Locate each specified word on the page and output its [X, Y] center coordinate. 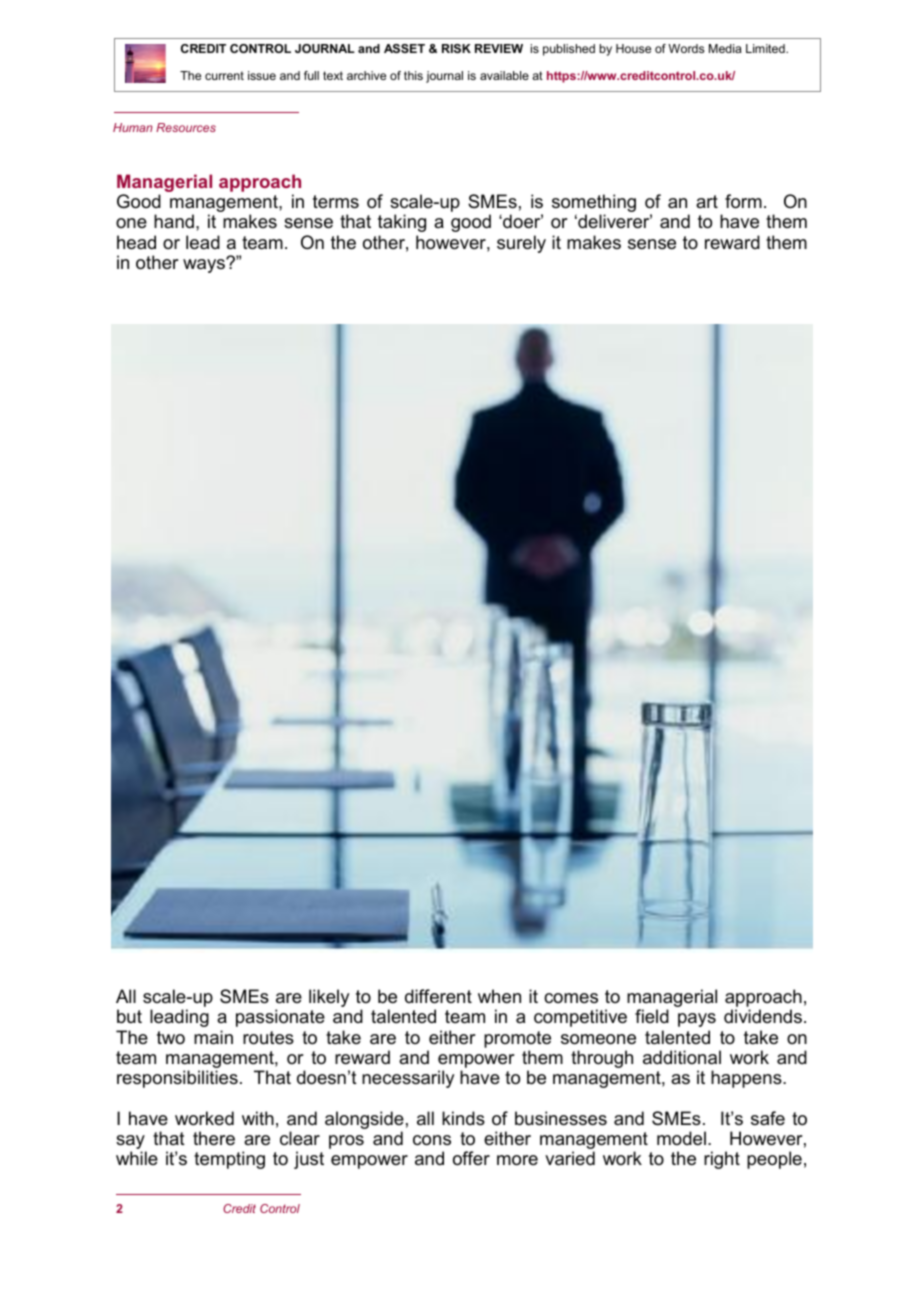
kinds [463, 1118]
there [214, 1138]
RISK [456, 48]
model [681, 1138]
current [224, 75]
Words [686, 48]
